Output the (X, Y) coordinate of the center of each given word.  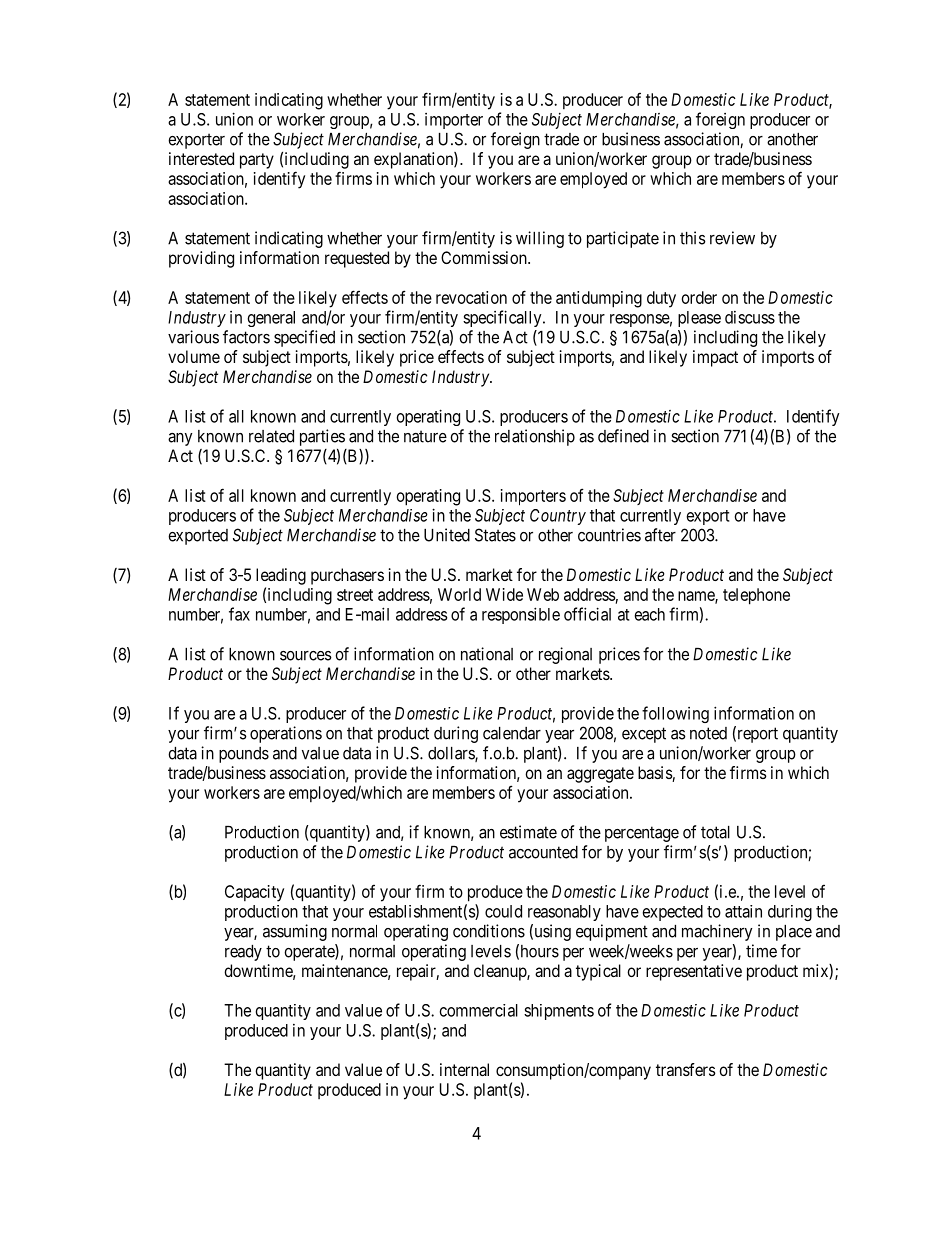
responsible (521, 615)
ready (243, 953)
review (732, 238)
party (257, 161)
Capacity (254, 893)
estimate (528, 832)
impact (715, 358)
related (271, 436)
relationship (535, 437)
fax (239, 614)
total (715, 832)
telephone (756, 596)
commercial (479, 1010)
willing (540, 239)
